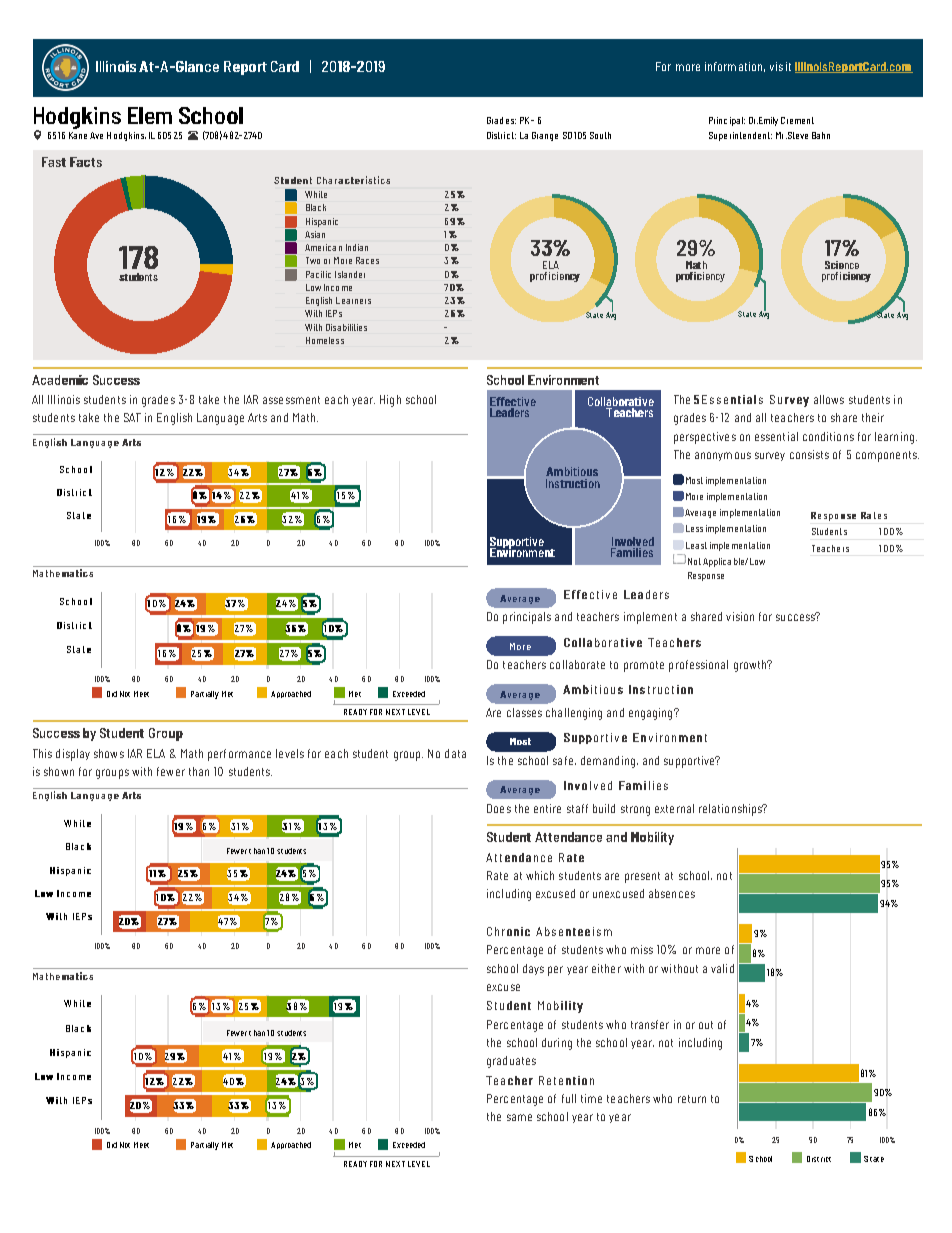 The height and width of the screenshot is (1233, 952). Describe the element at coordinates (353, 180) in the screenshot. I see `Characteristics` at that location.
